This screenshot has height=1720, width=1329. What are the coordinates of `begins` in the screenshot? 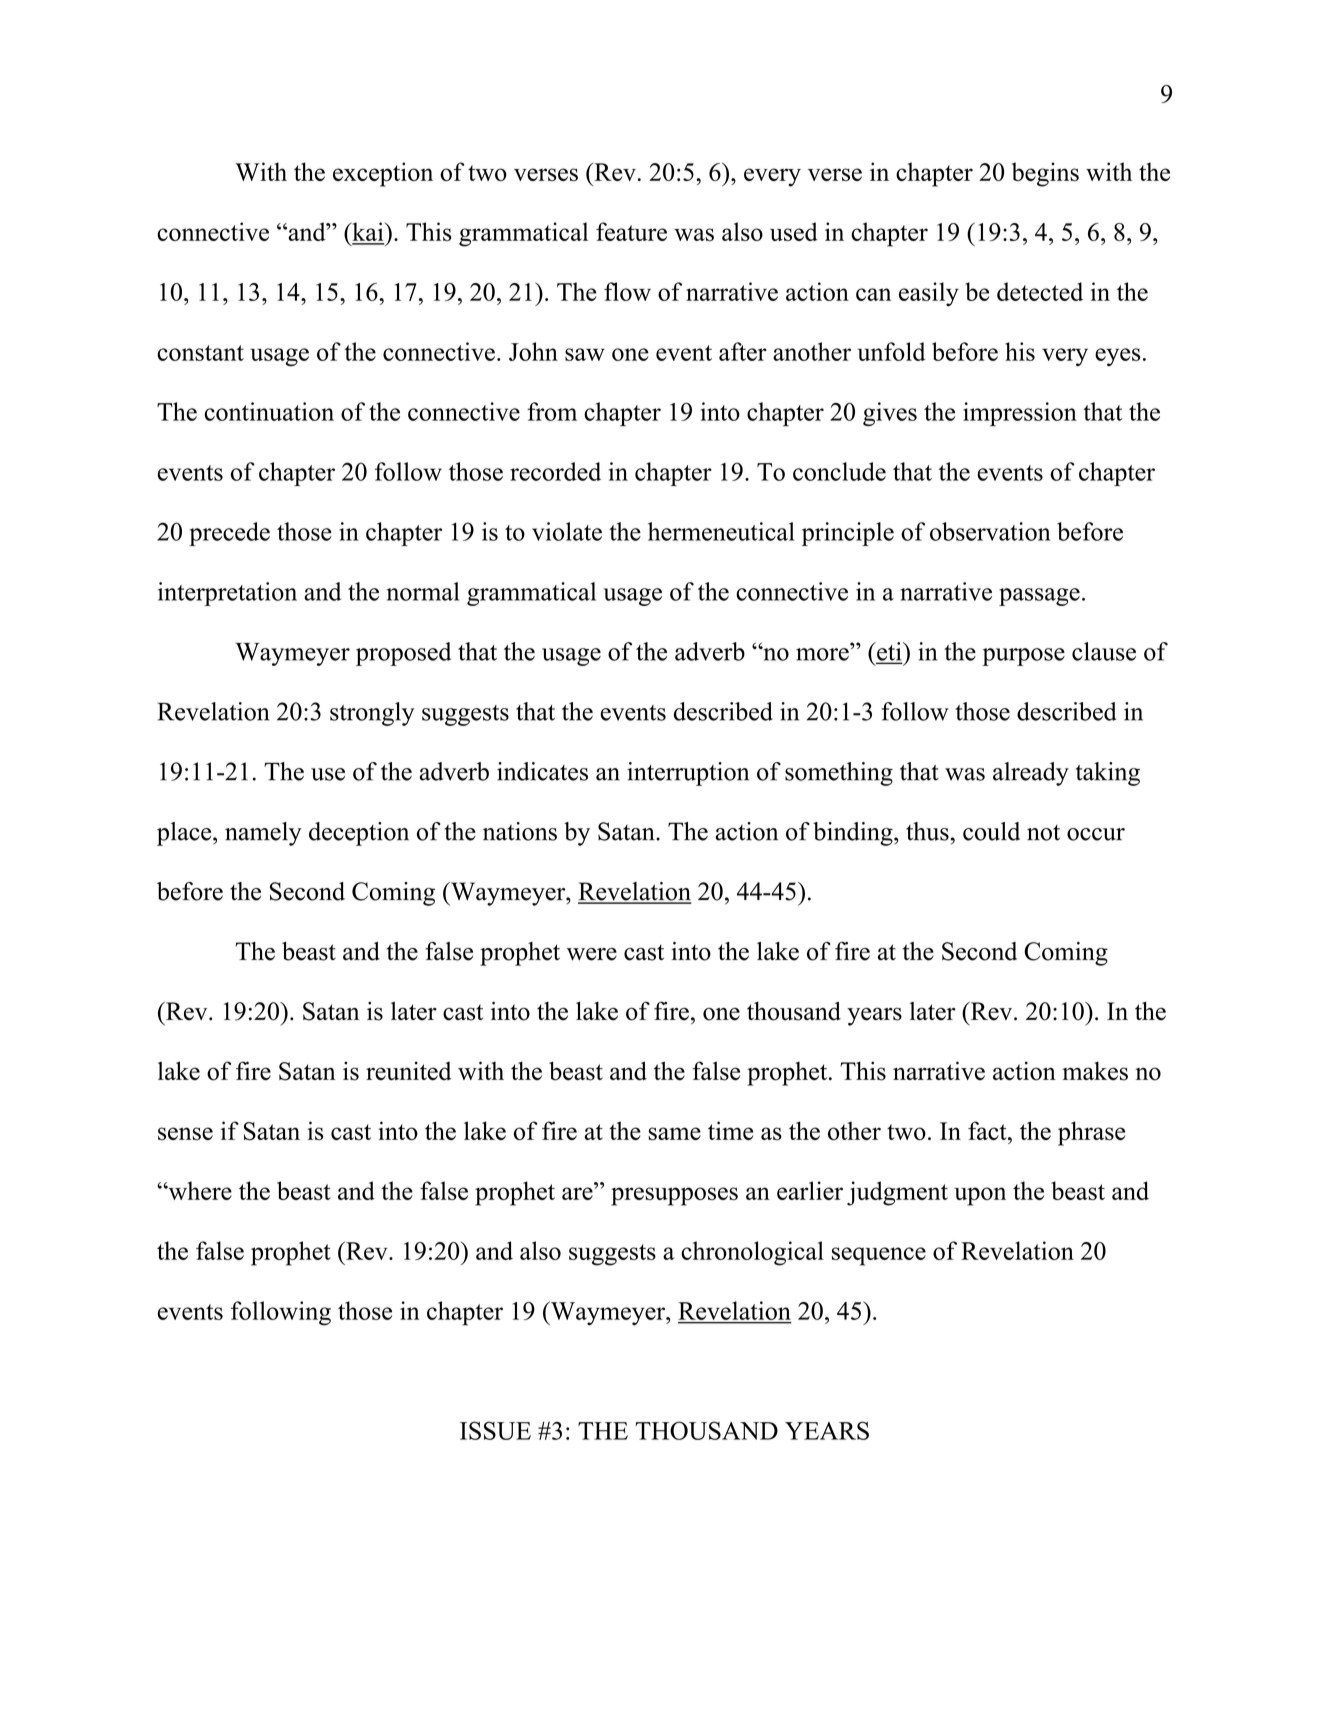 It's located at (1045, 174).
